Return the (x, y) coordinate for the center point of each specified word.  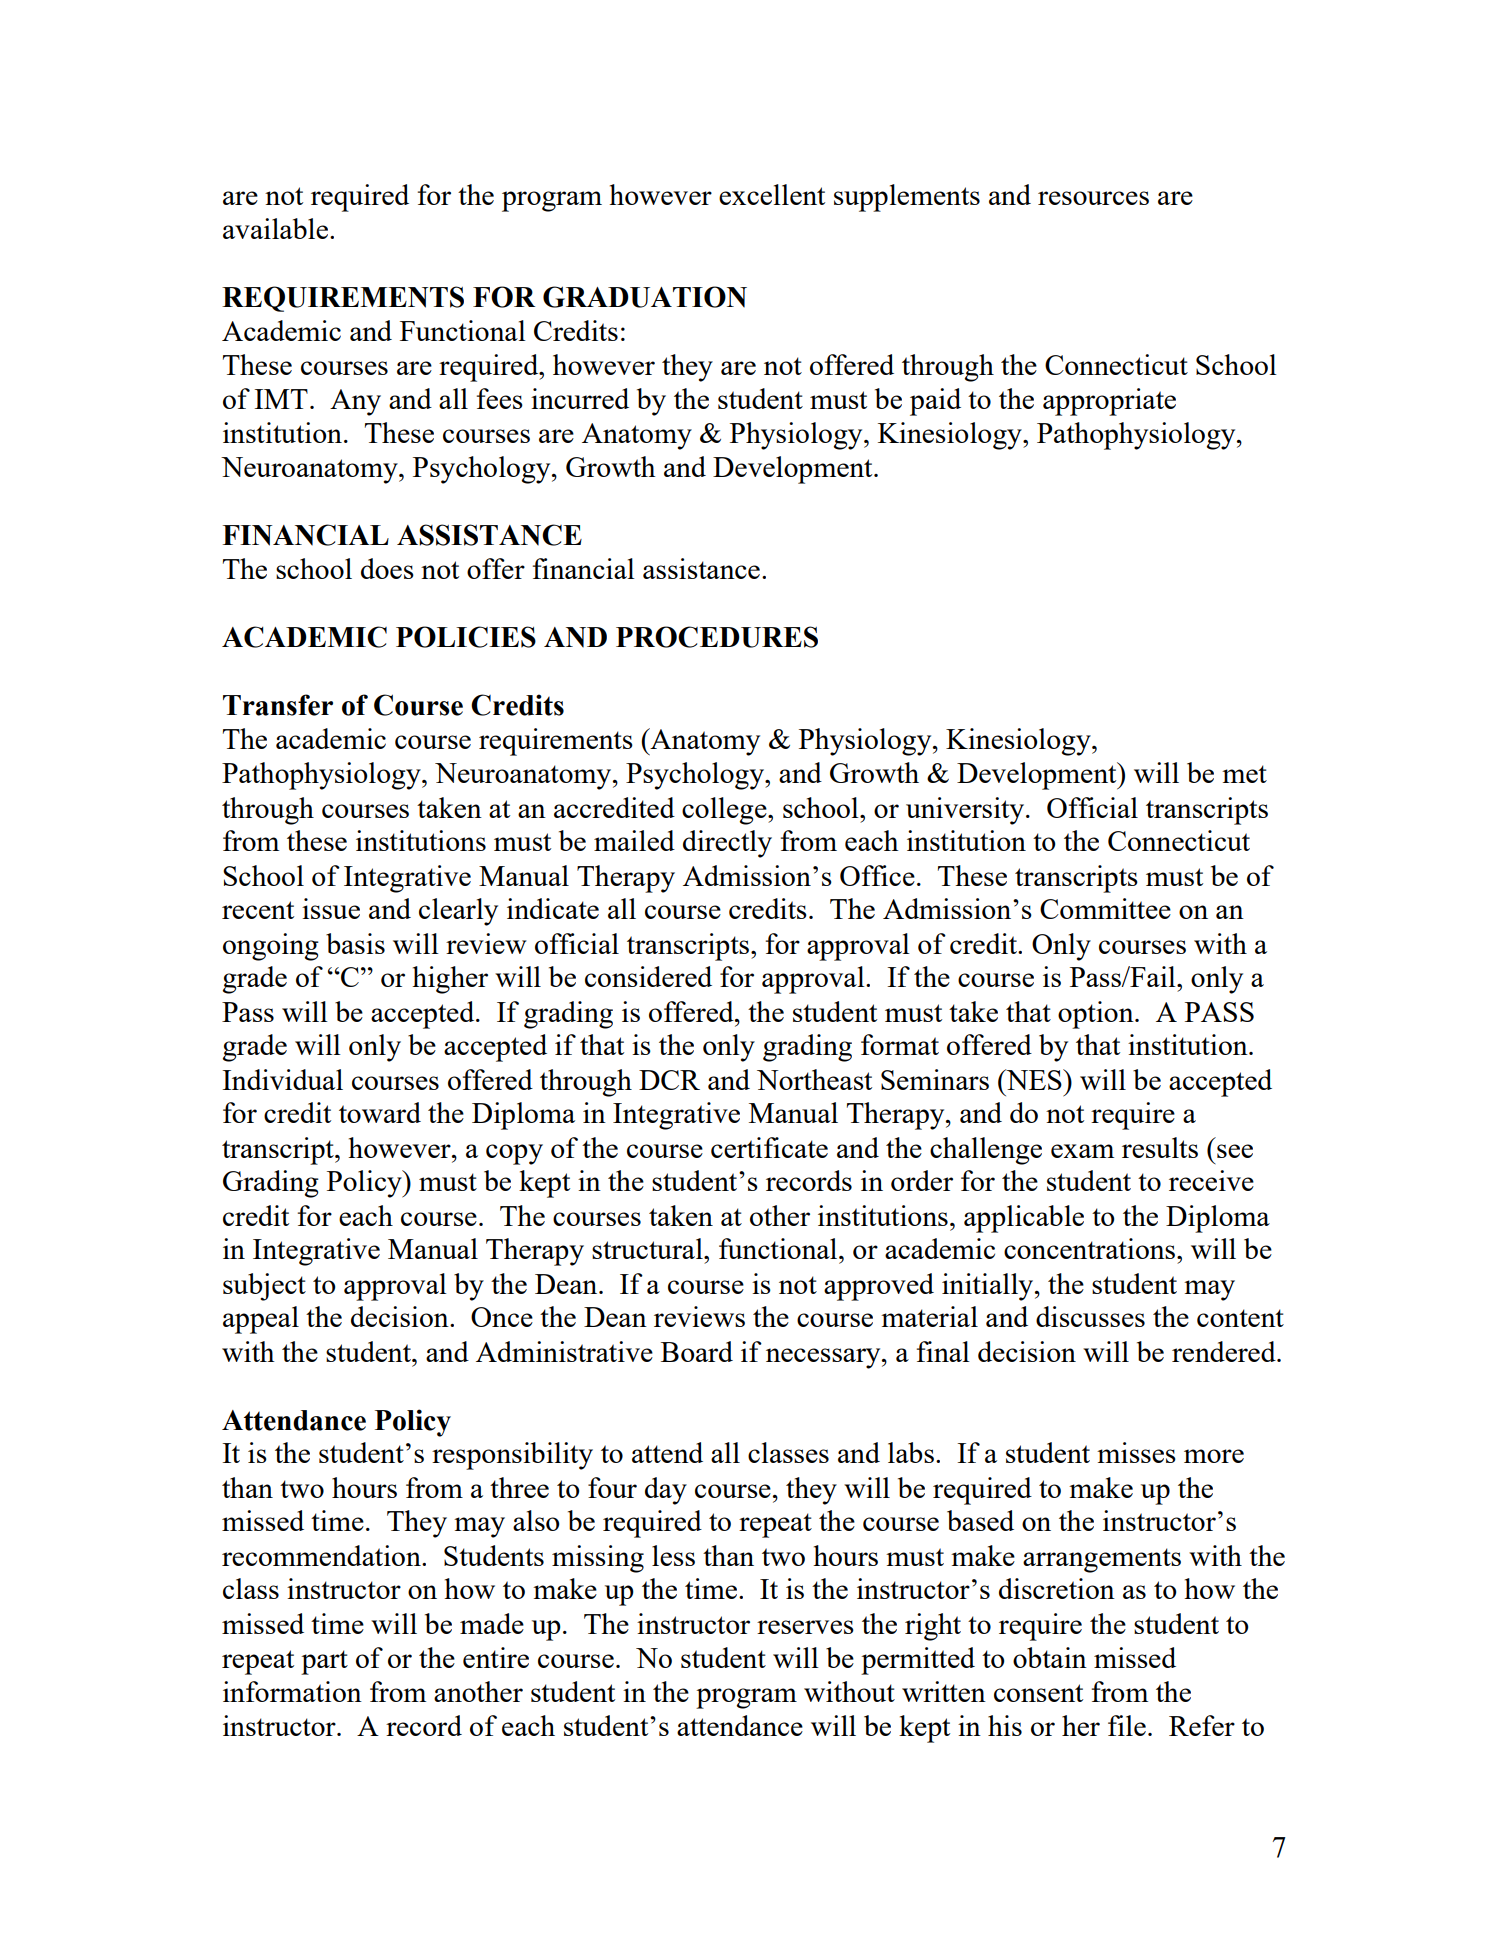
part (324, 1662)
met (1244, 774)
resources (1093, 198)
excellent (772, 194)
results (1160, 1147)
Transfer (278, 705)
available (275, 228)
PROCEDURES (717, 637)
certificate (769, 1147)
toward (380, 1112)
